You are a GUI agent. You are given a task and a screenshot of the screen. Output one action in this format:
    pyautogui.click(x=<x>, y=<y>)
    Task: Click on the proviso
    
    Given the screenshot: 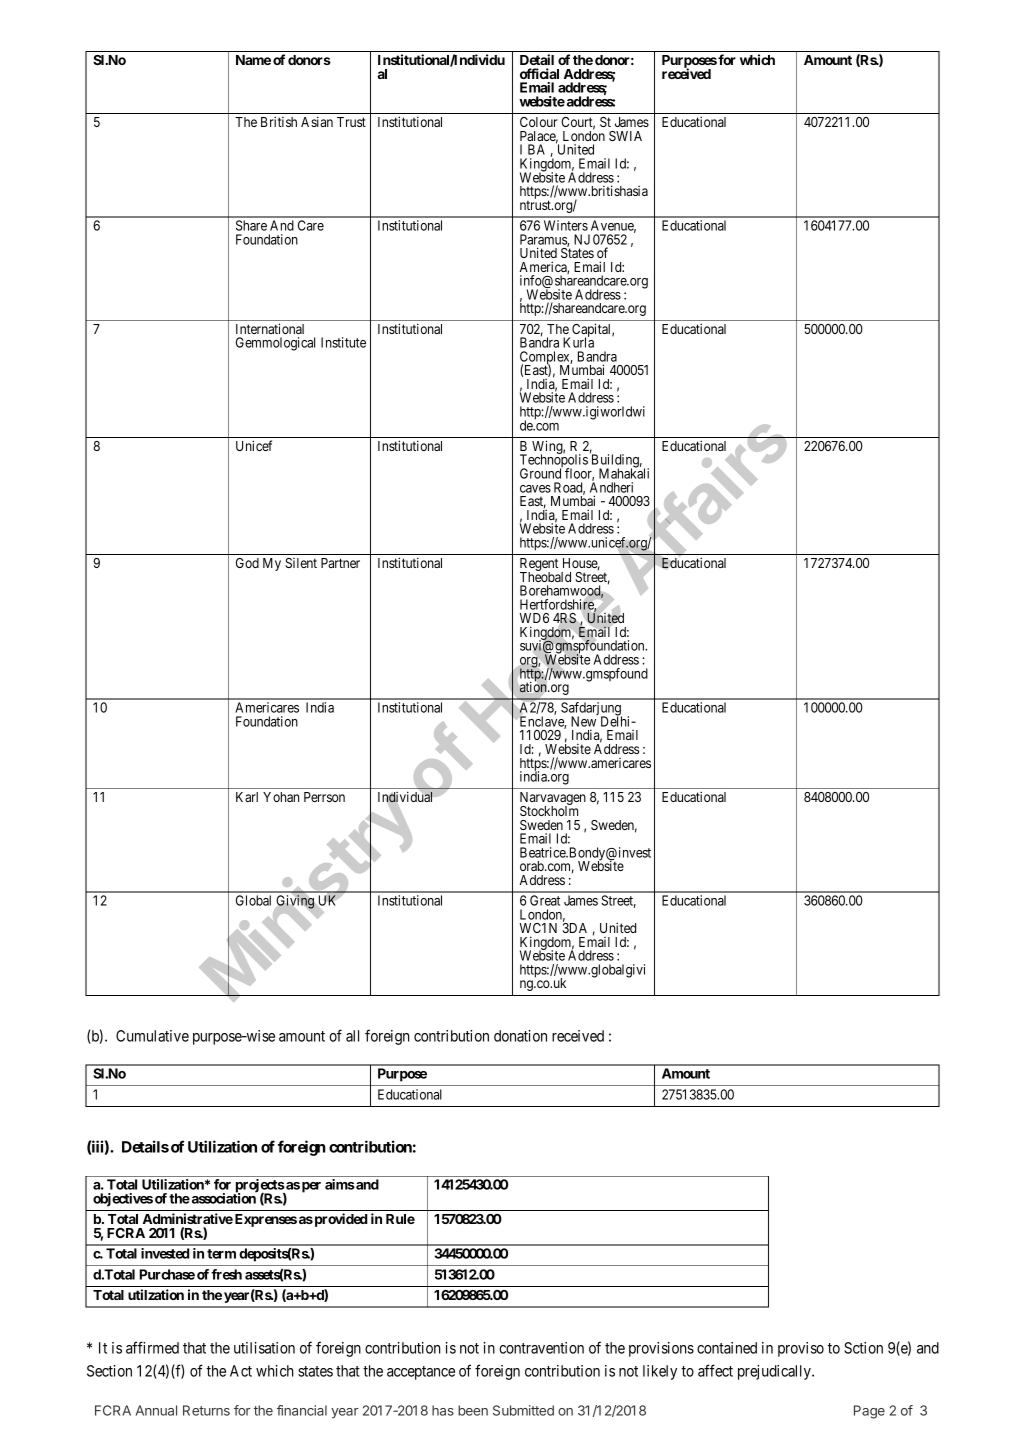 What is the action you would take?
    pyautogui.click(x=801, y=1349)
